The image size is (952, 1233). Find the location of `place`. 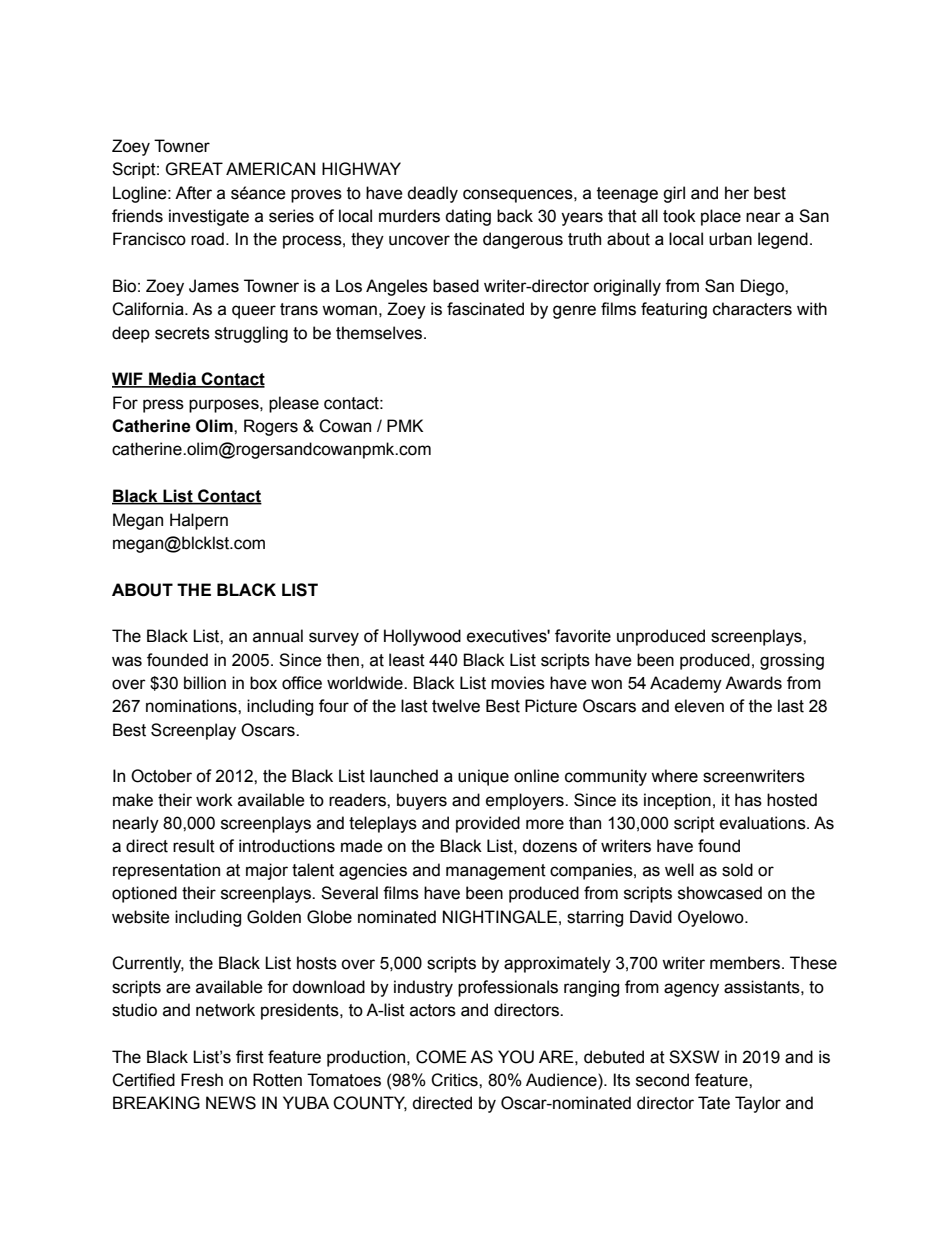

place is located at coordinates (721, 217).
